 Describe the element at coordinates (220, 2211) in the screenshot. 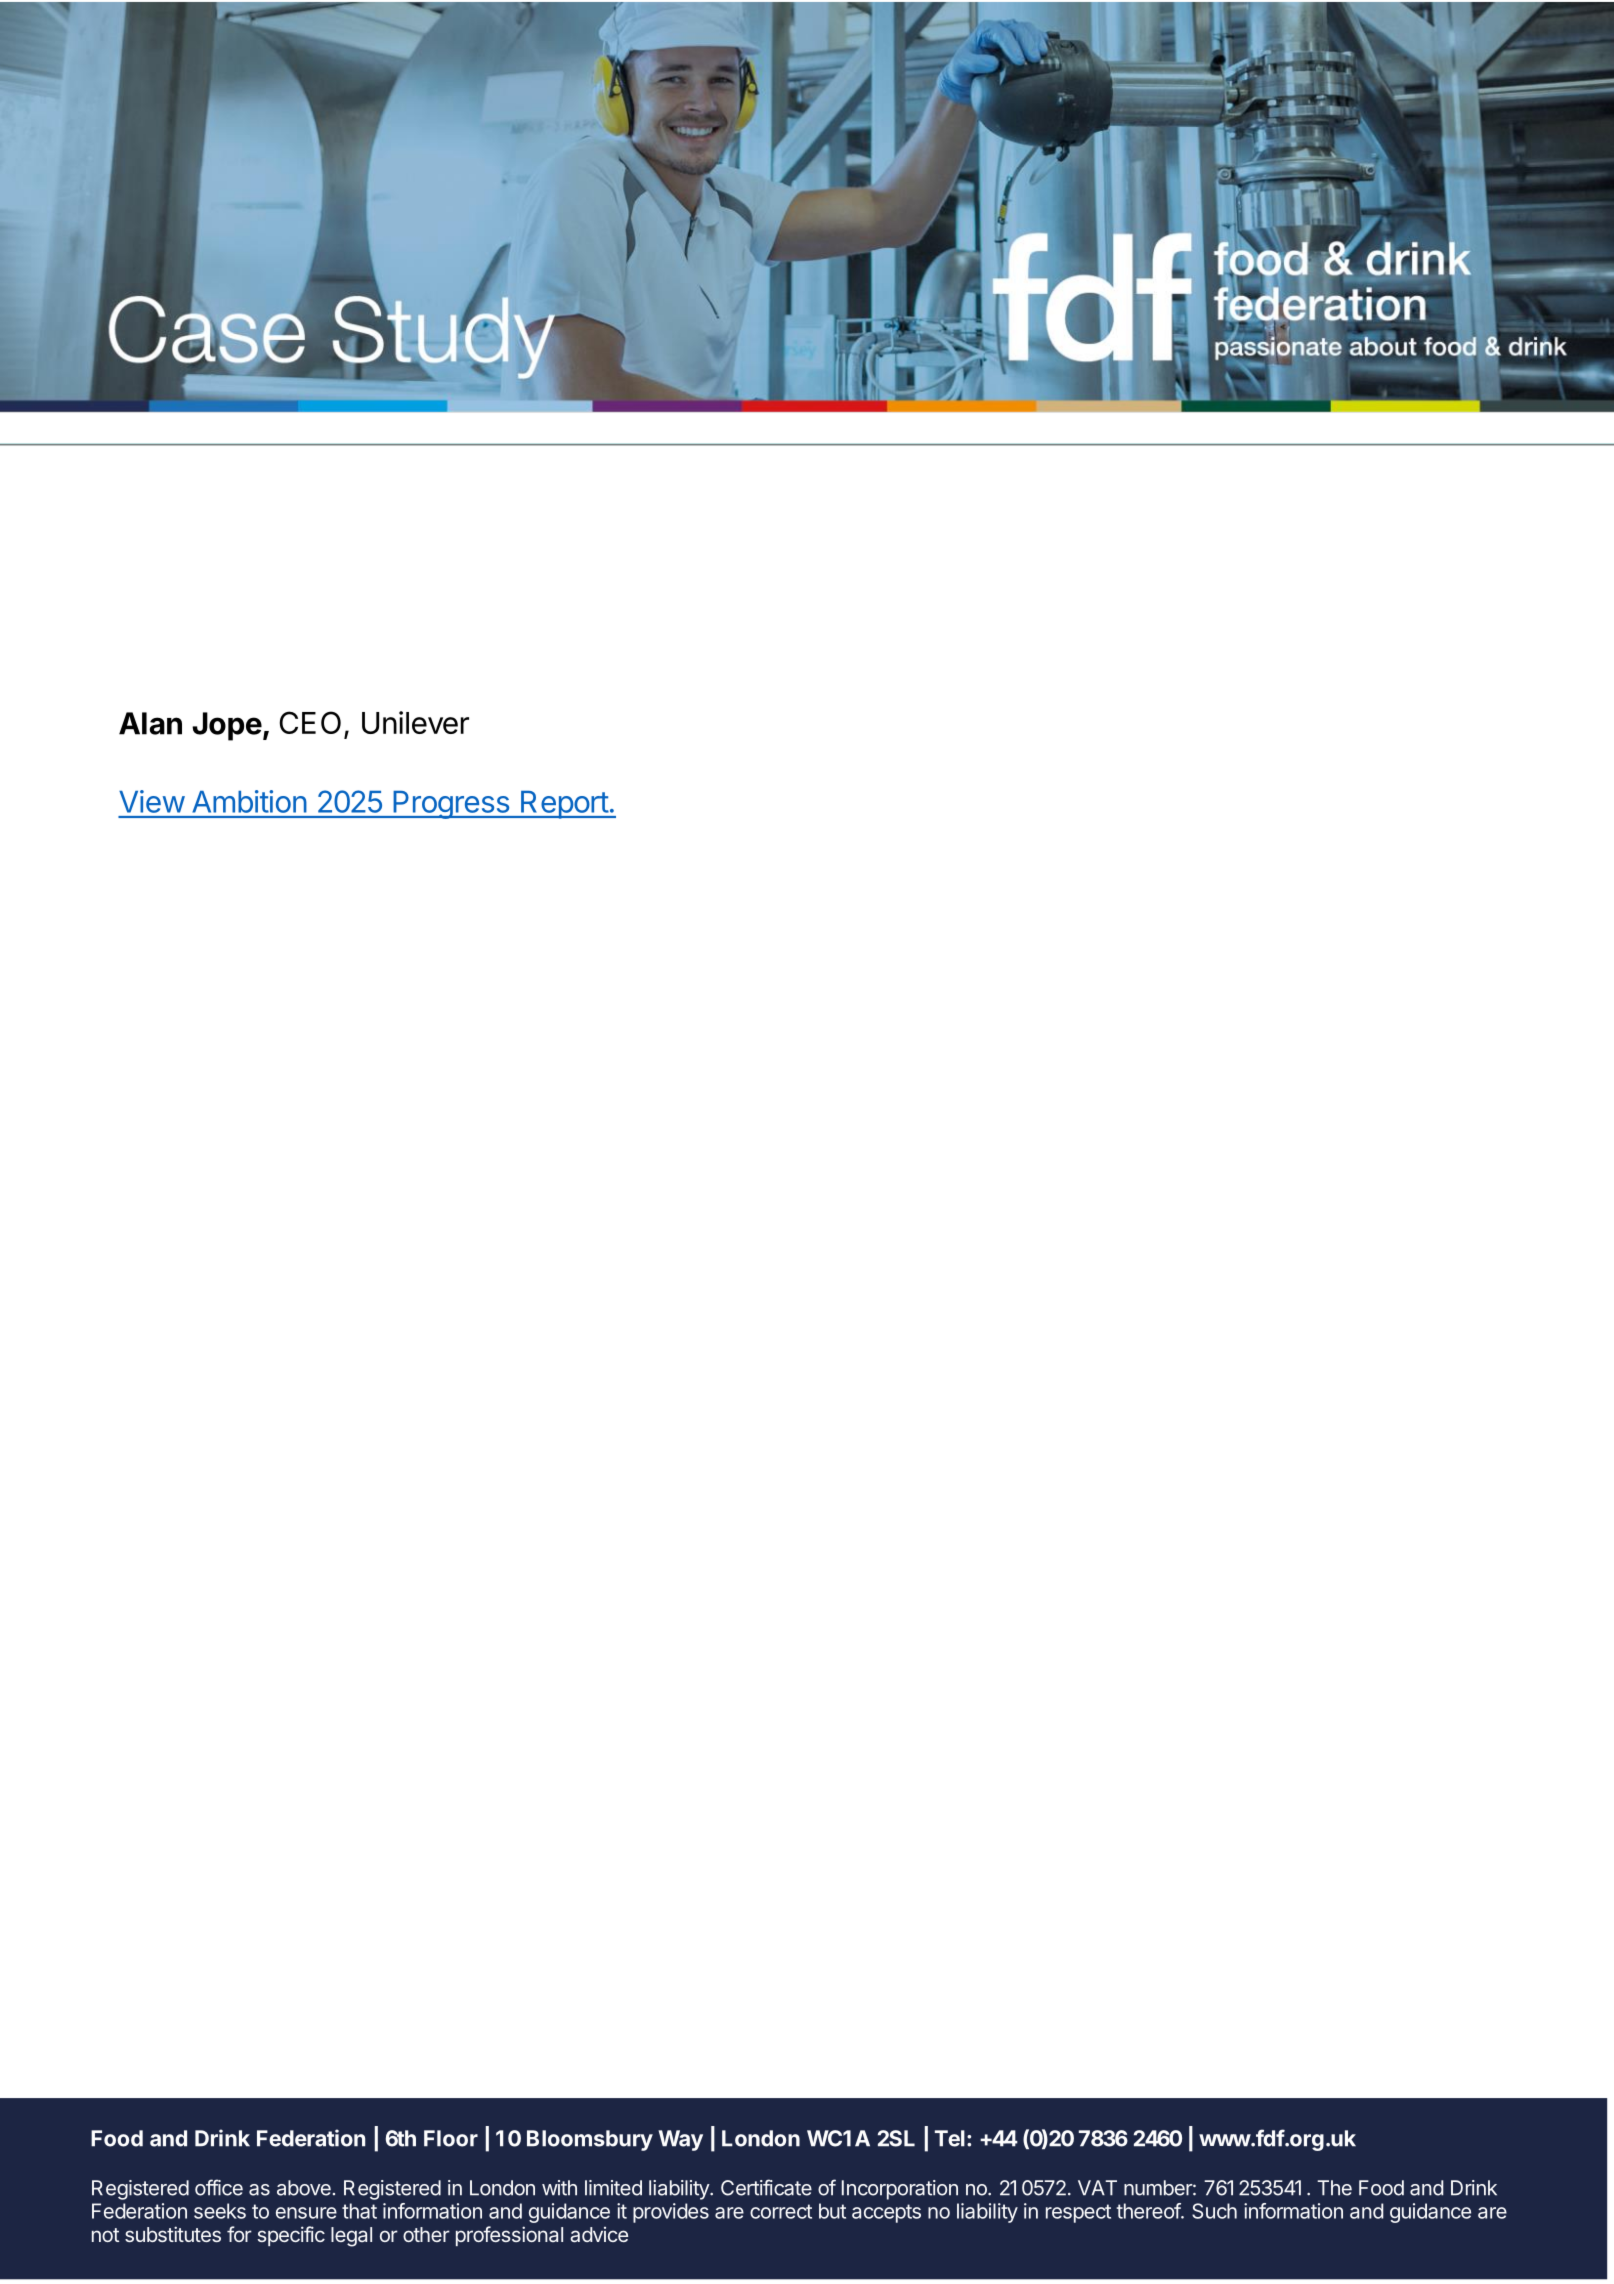

I see `seeks` at that location.
